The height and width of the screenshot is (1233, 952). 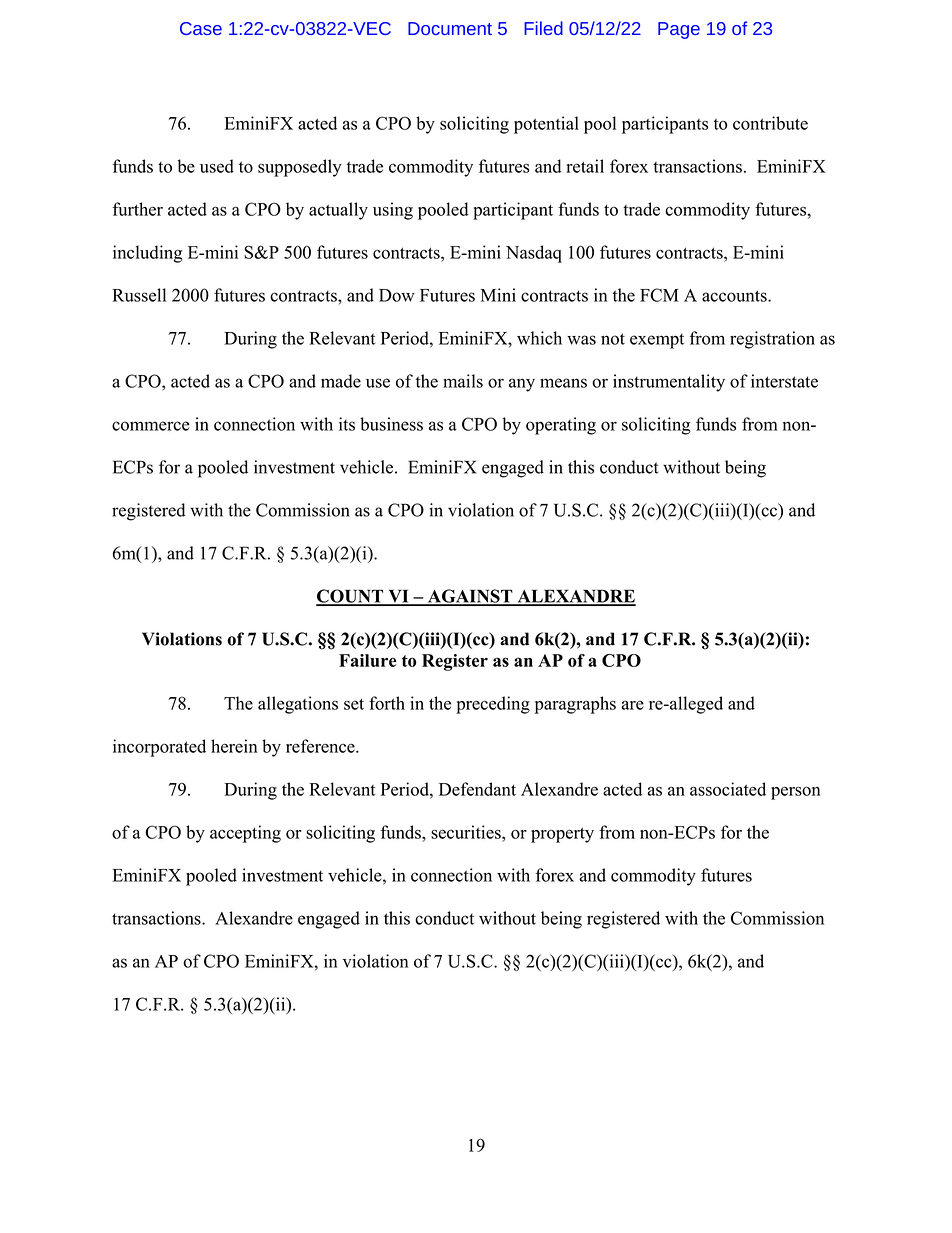 I want to click on Document, so click(x=450, y=28).
